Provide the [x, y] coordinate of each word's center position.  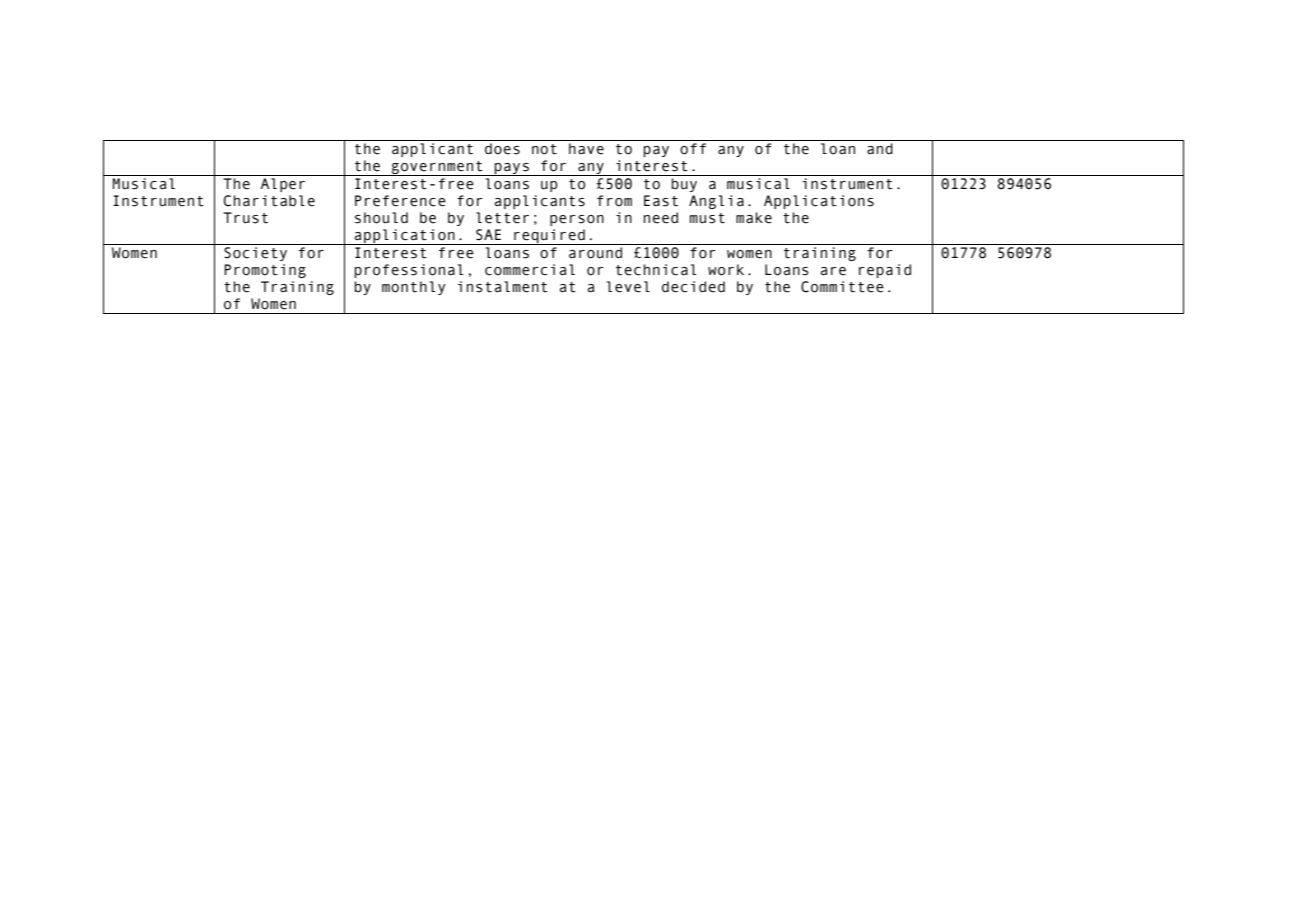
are [833, 271]
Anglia [716, 202]
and [880, 149]
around [595, 253]
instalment [503, 287]
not [544, 149]
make [754, 218]
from [614, 201]
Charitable [269, 201]
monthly [414, 288]
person [577, 220]
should [381, 218]
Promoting [265, 271]
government [437, 168]
